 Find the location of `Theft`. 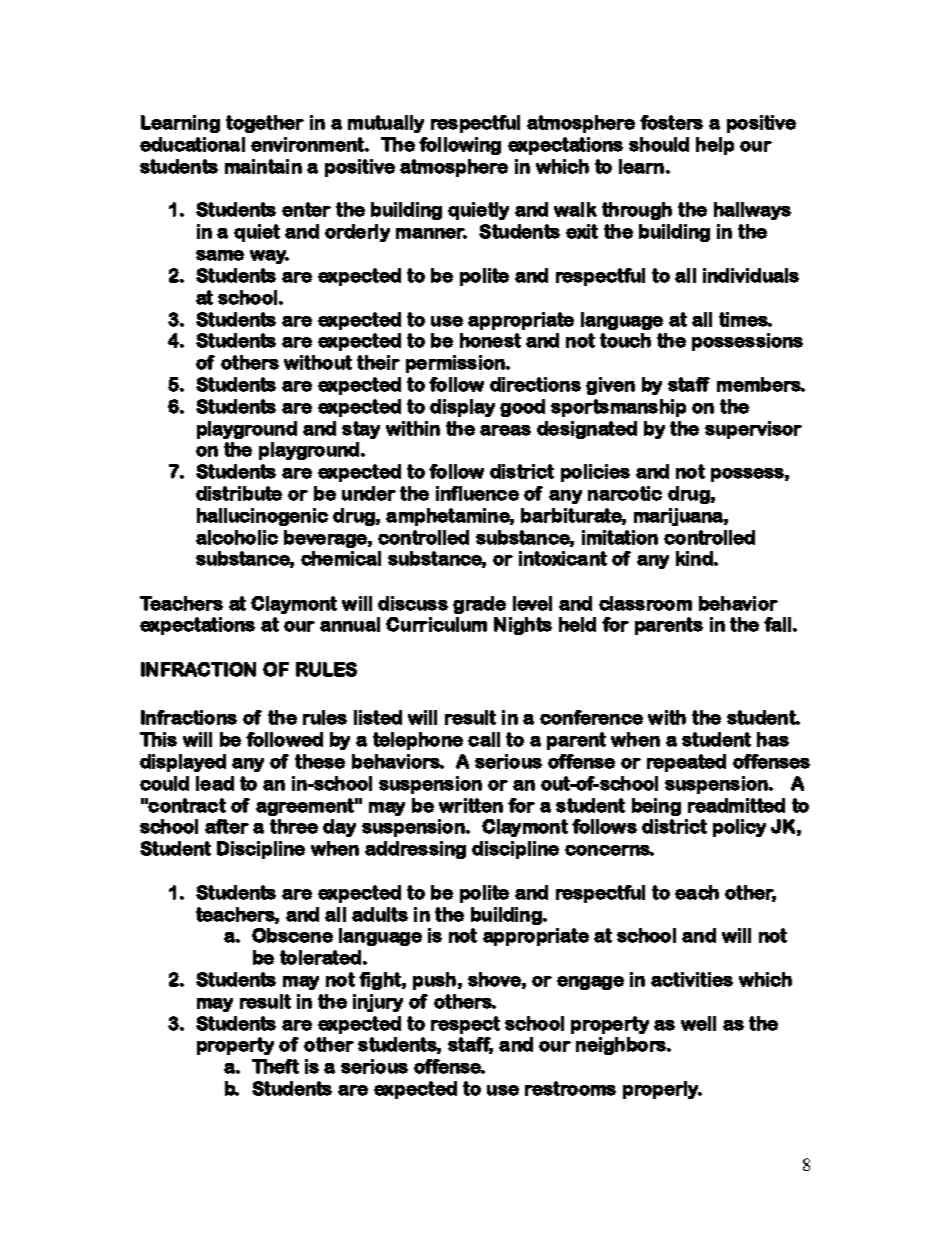

Theft is located at coordinates (275, 1066).
